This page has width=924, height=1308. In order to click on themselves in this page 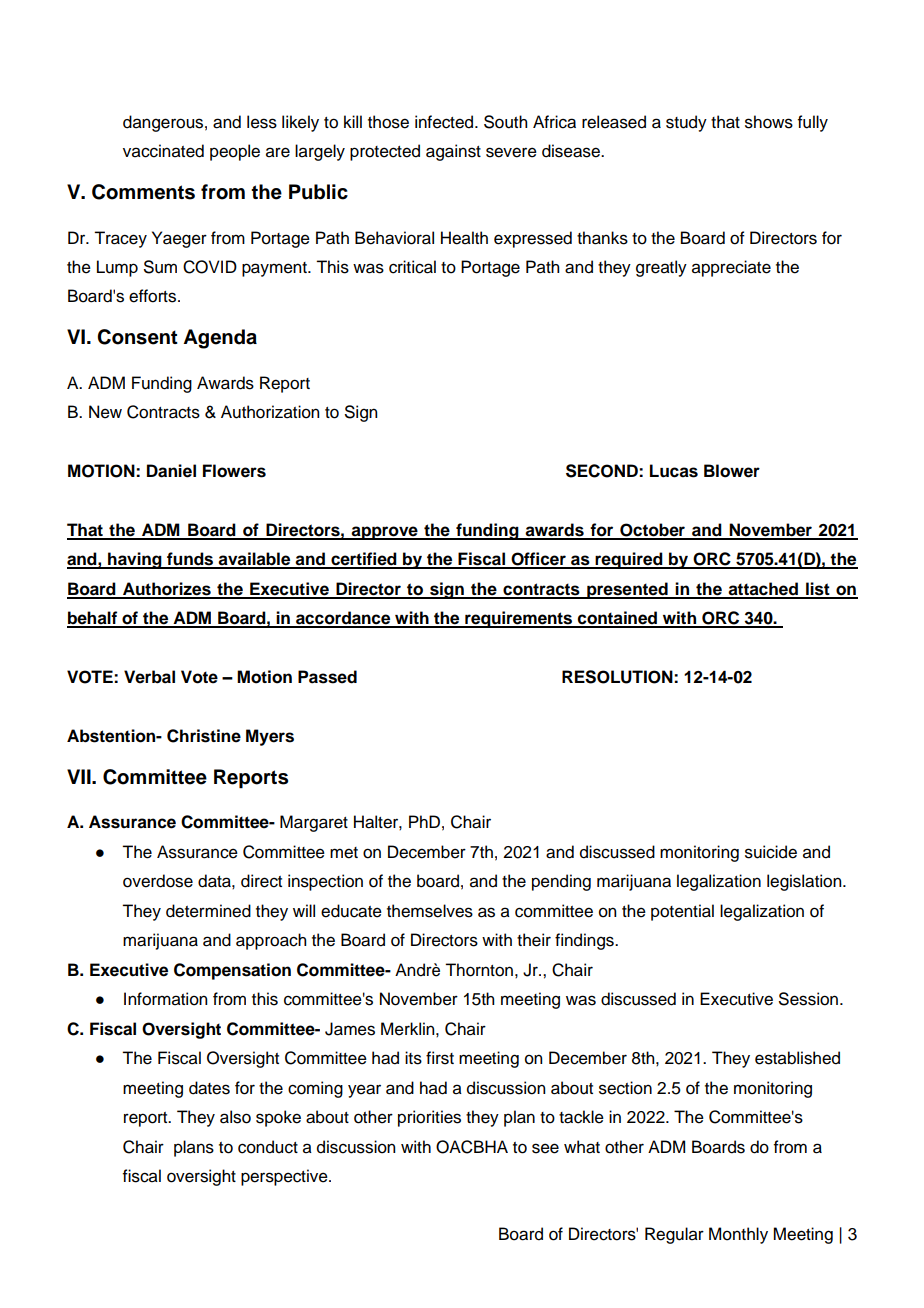, I will do `click(430, 911)`.
